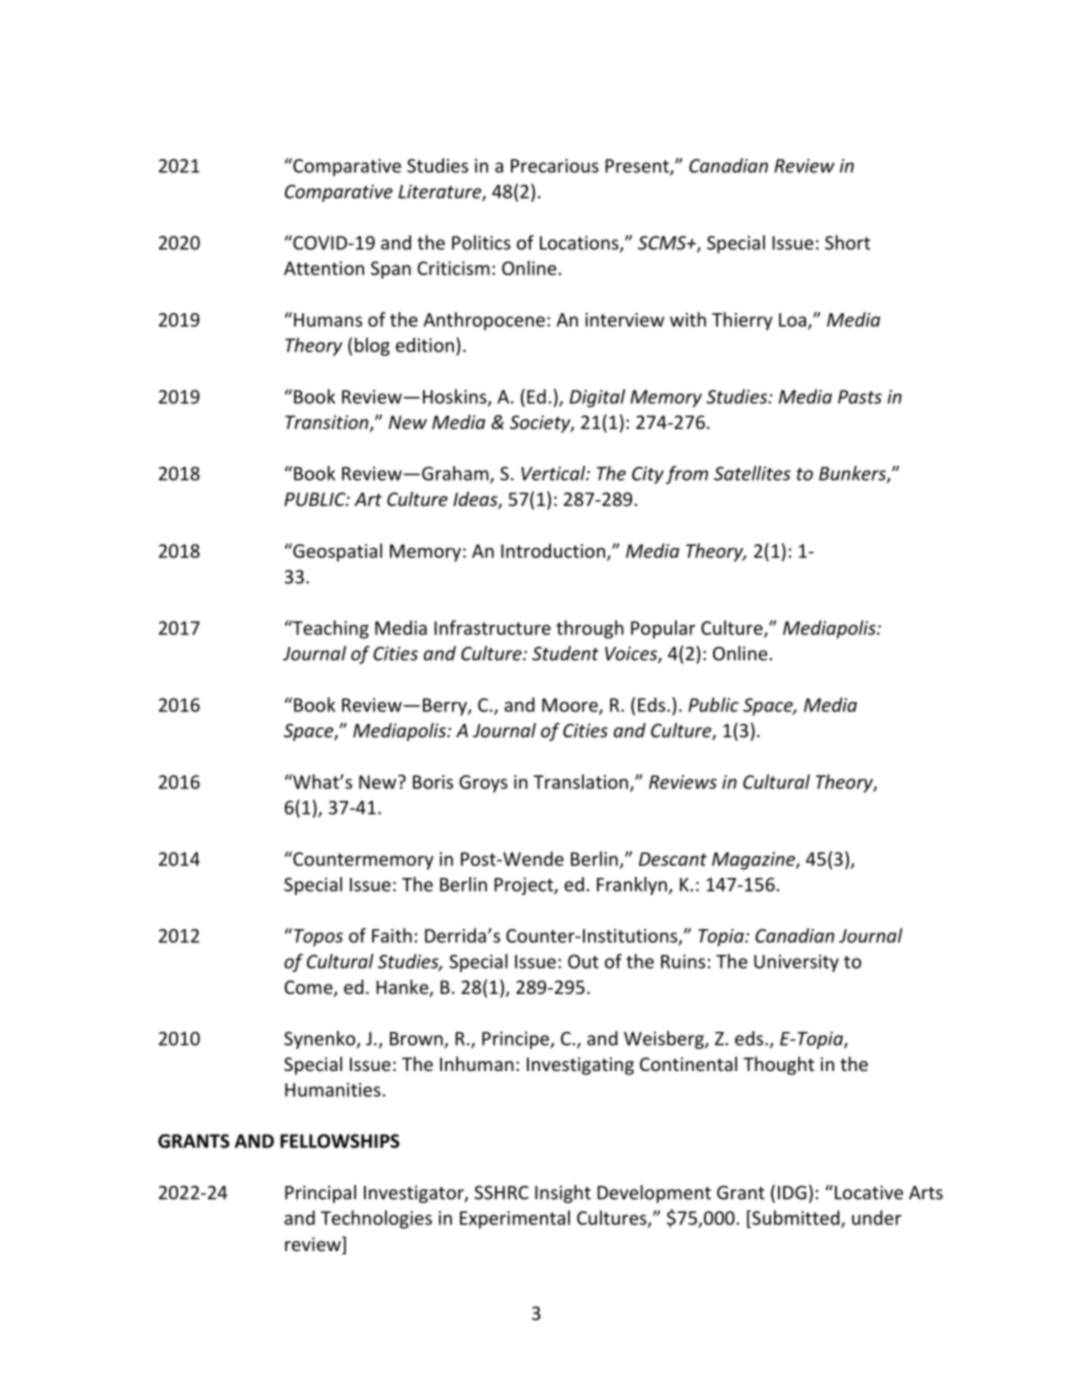 The height and width of the image is (1388, 1072). Describe the element at coordinates (336, 552) in the image. I see `Geospatial` at that location.
